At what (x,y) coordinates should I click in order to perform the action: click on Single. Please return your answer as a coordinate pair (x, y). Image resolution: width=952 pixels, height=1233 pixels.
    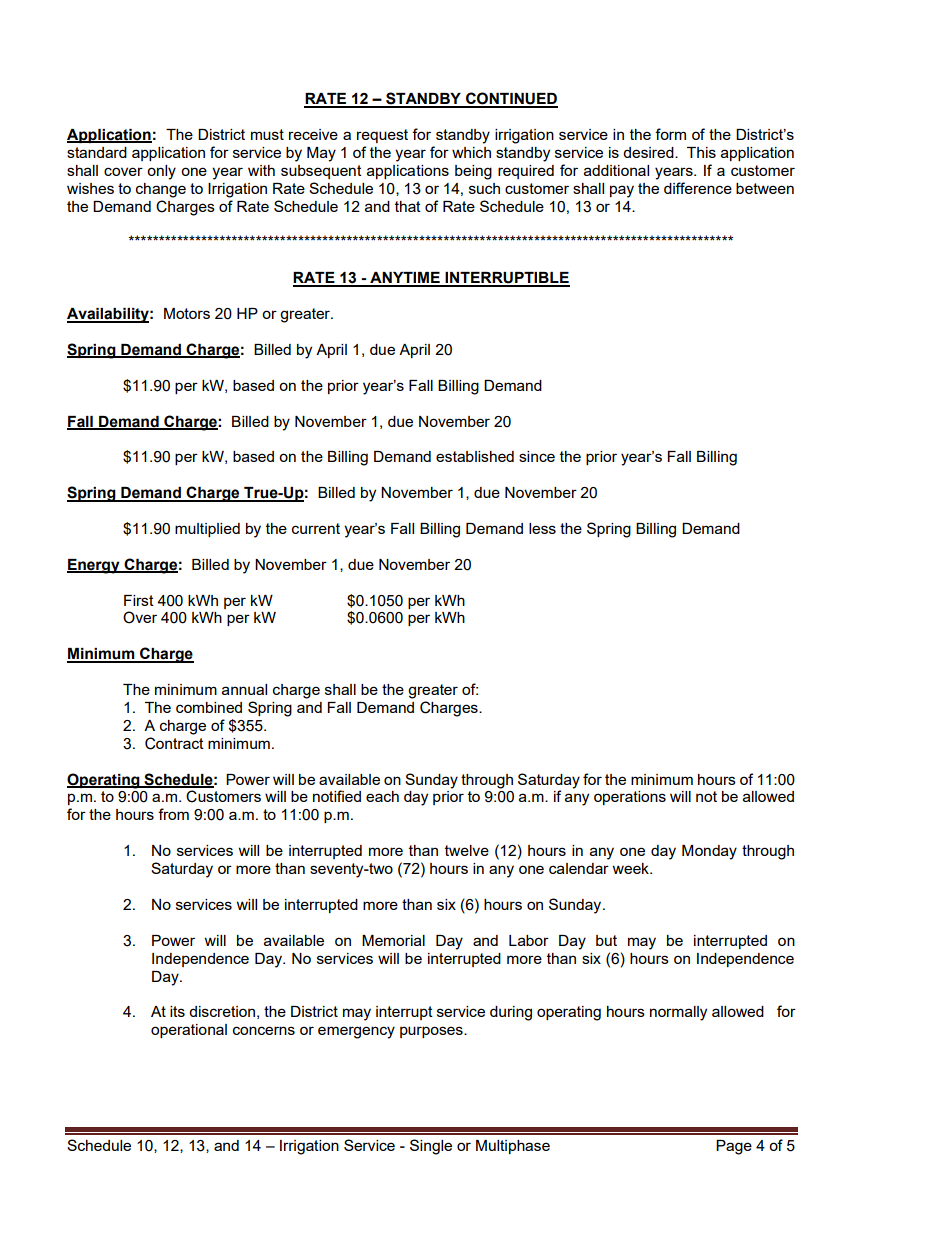
    Looking at the image, I should click on (431, 1147).
